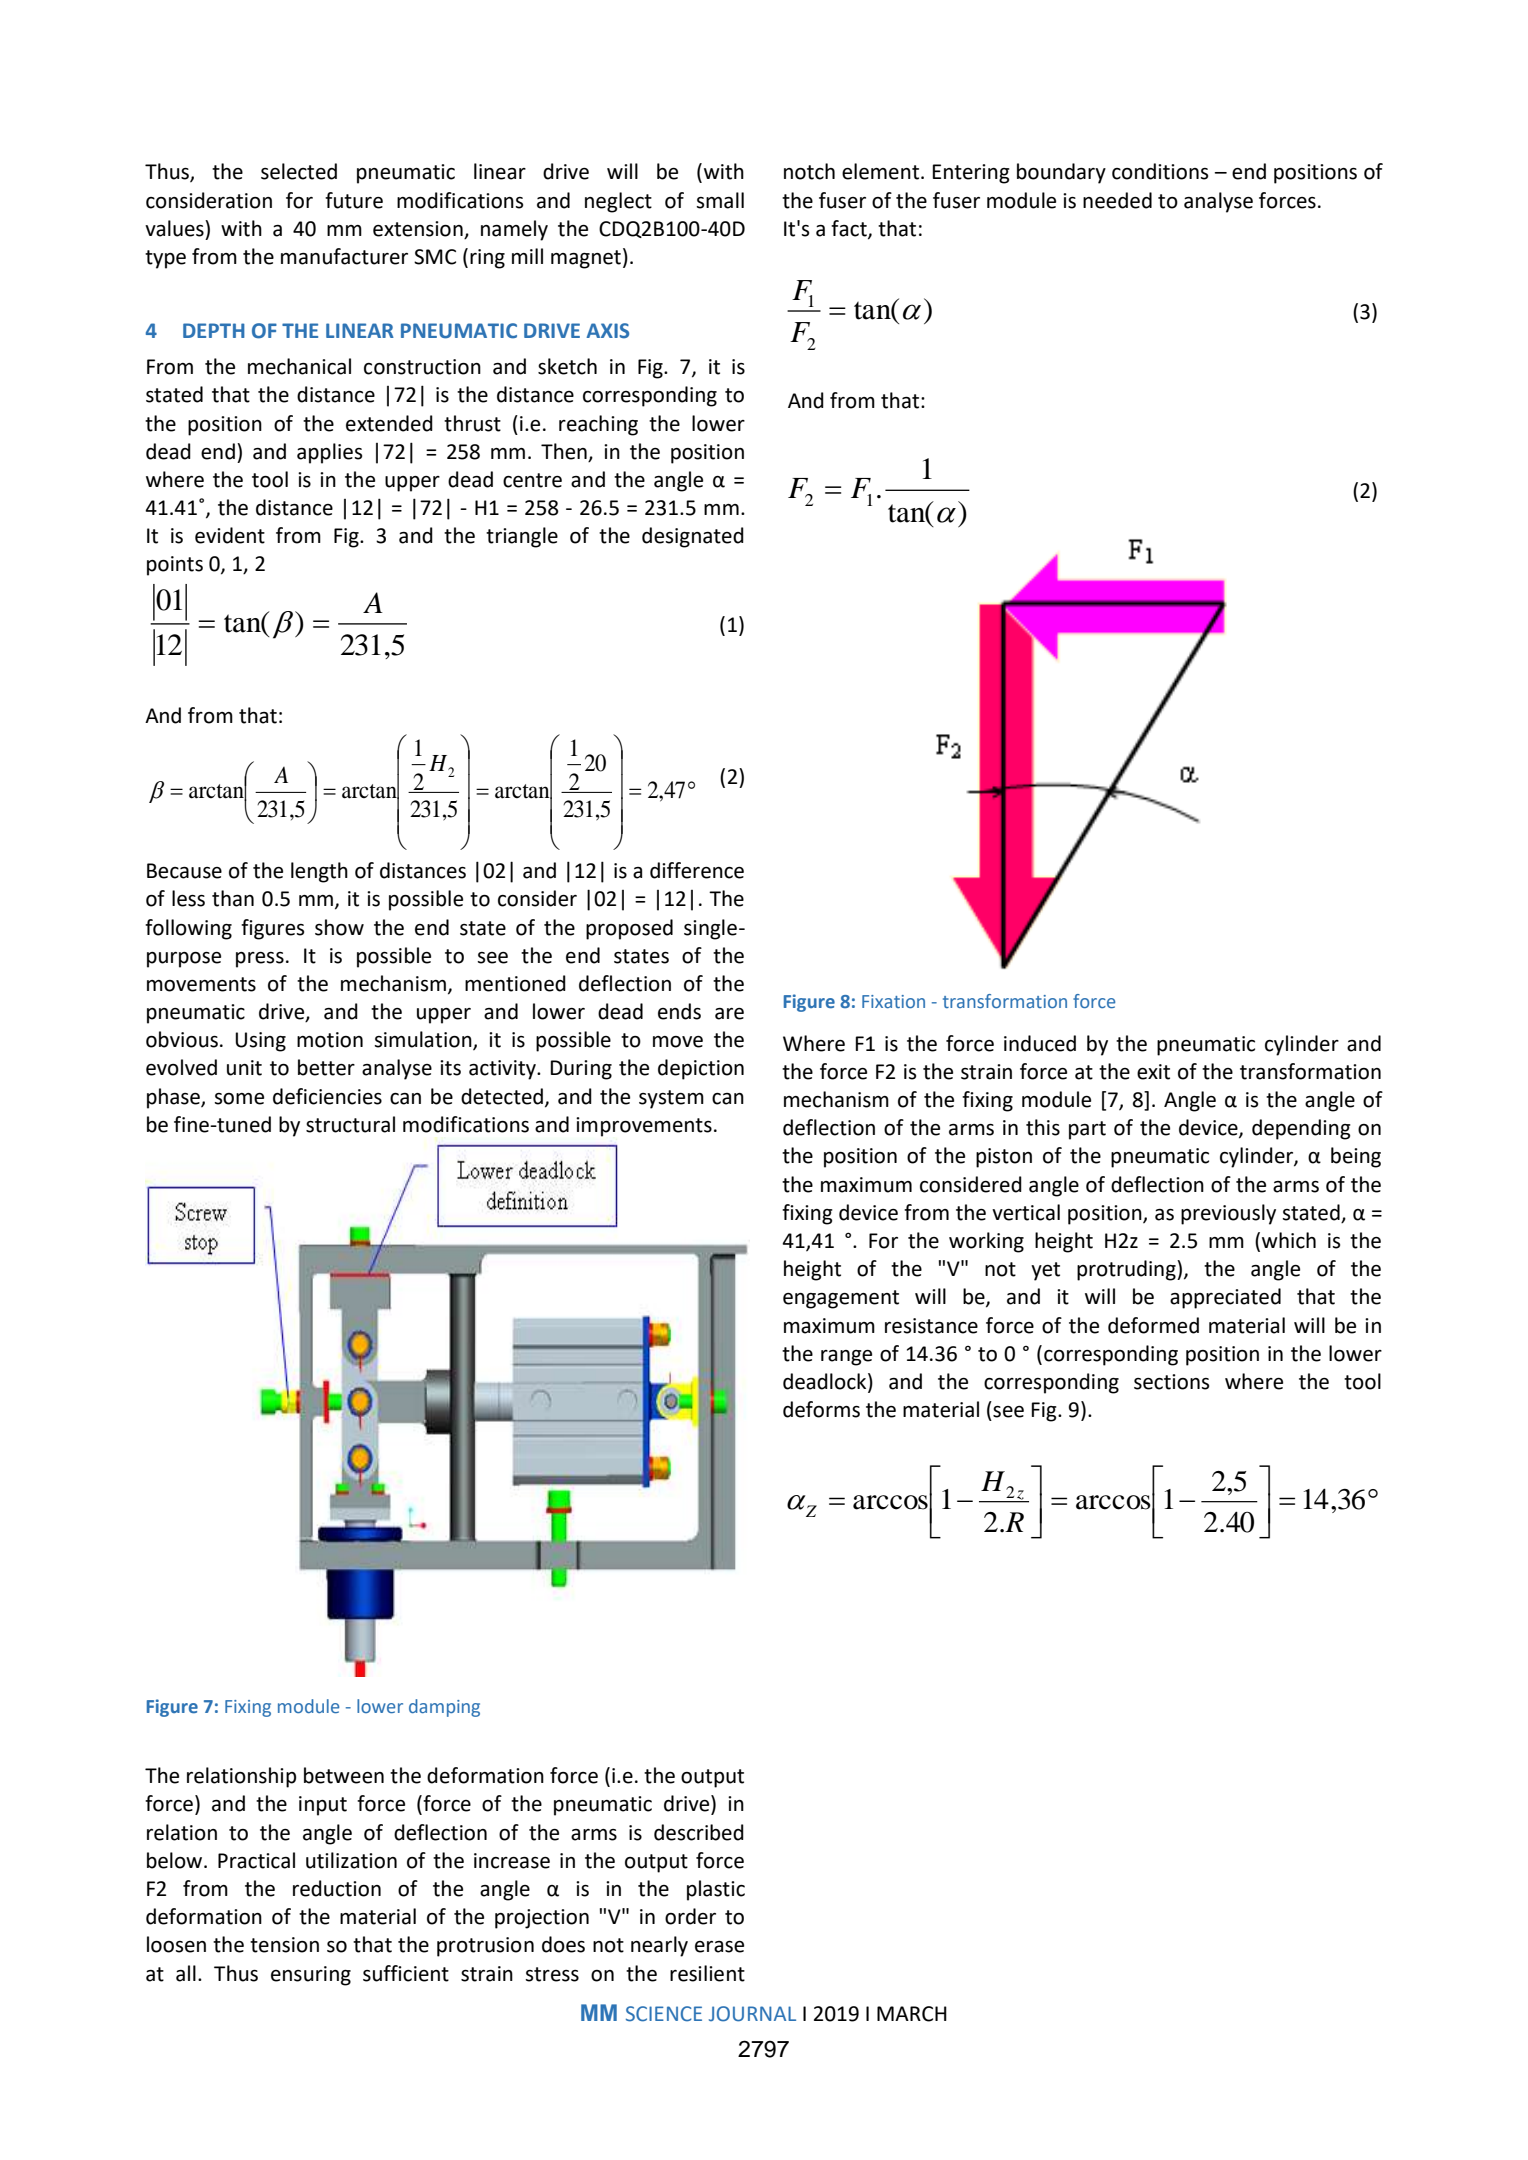 This screenshot has width=1528, height=2160. What do you see at coordinates (354, 200) in the screenshot?
I see `future` at bounding box center [354, 200].
